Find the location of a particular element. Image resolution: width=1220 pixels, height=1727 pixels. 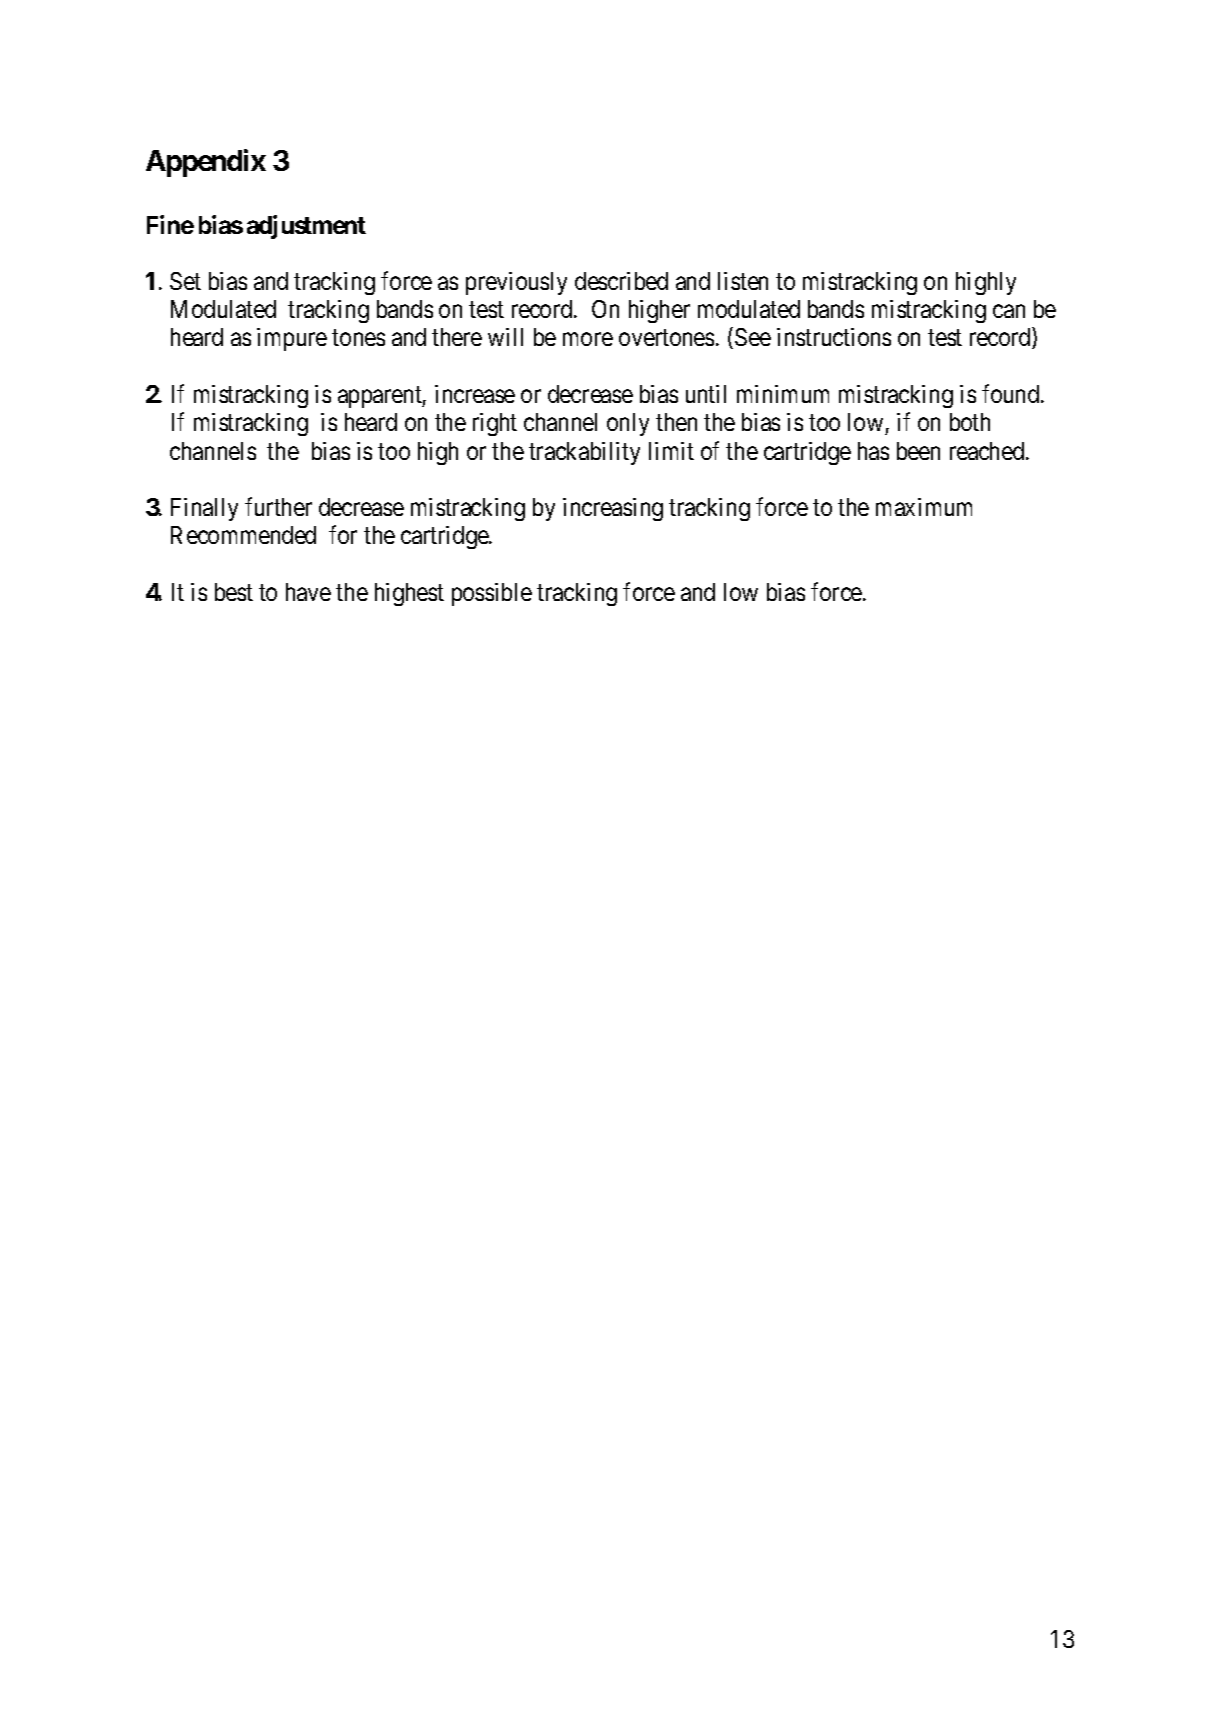

until is located at coordinates (706, 394).
